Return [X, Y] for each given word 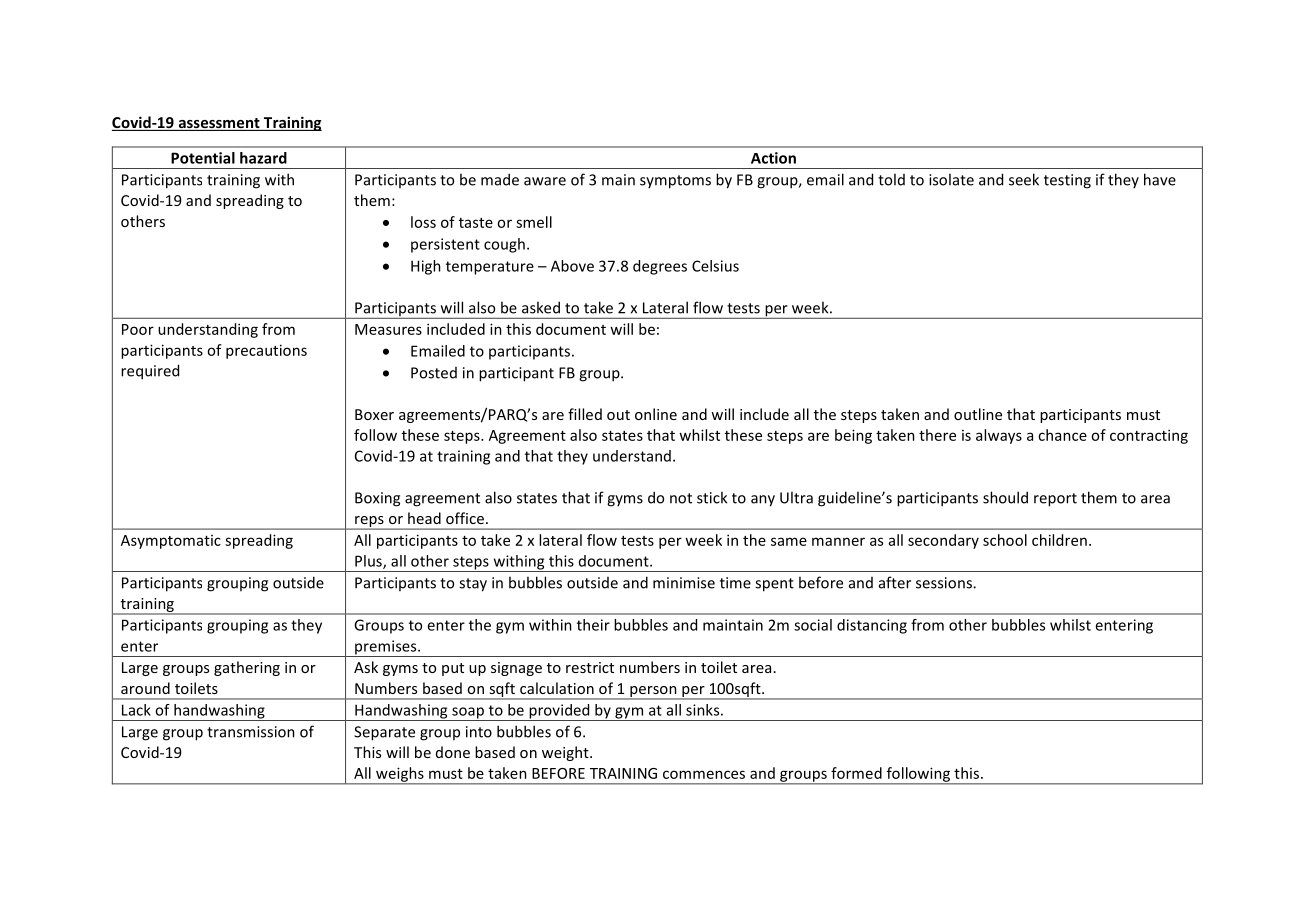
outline [978, 414]
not [681, 498]
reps [369, 523]
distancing [872, 626]
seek [1024, 179]
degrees [660, 267]
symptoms [675, 182]
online [656, 414]
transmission [251, 732]
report [1055, 500]
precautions [266, 351]
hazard [263, 158]
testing [1067, 181]
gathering [247, 668]
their [593, 625]
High [426, 267]
